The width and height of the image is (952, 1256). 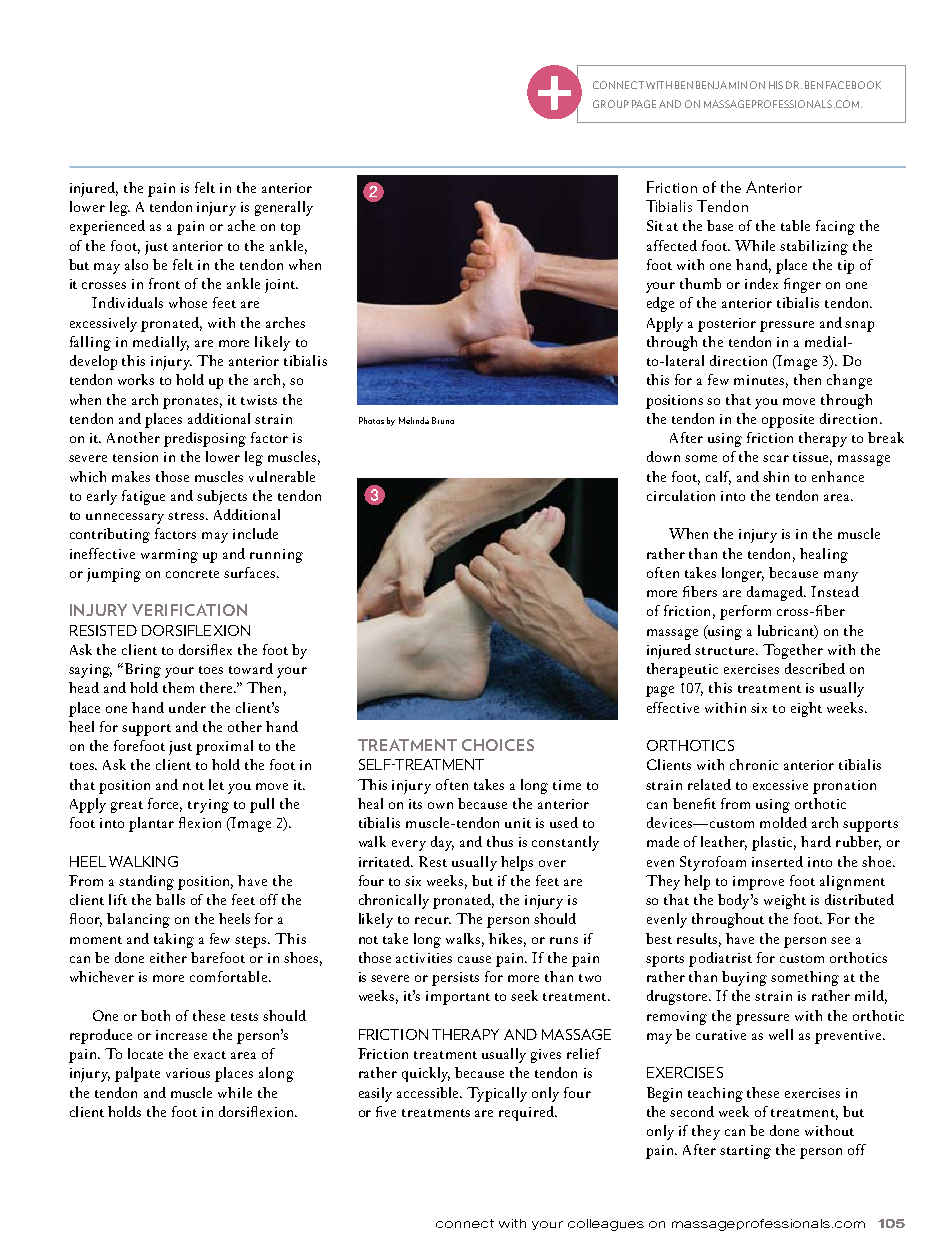 What do you see at coordinates (611, 104) in the image?
I see `group` at bounding box center [611, 104].
